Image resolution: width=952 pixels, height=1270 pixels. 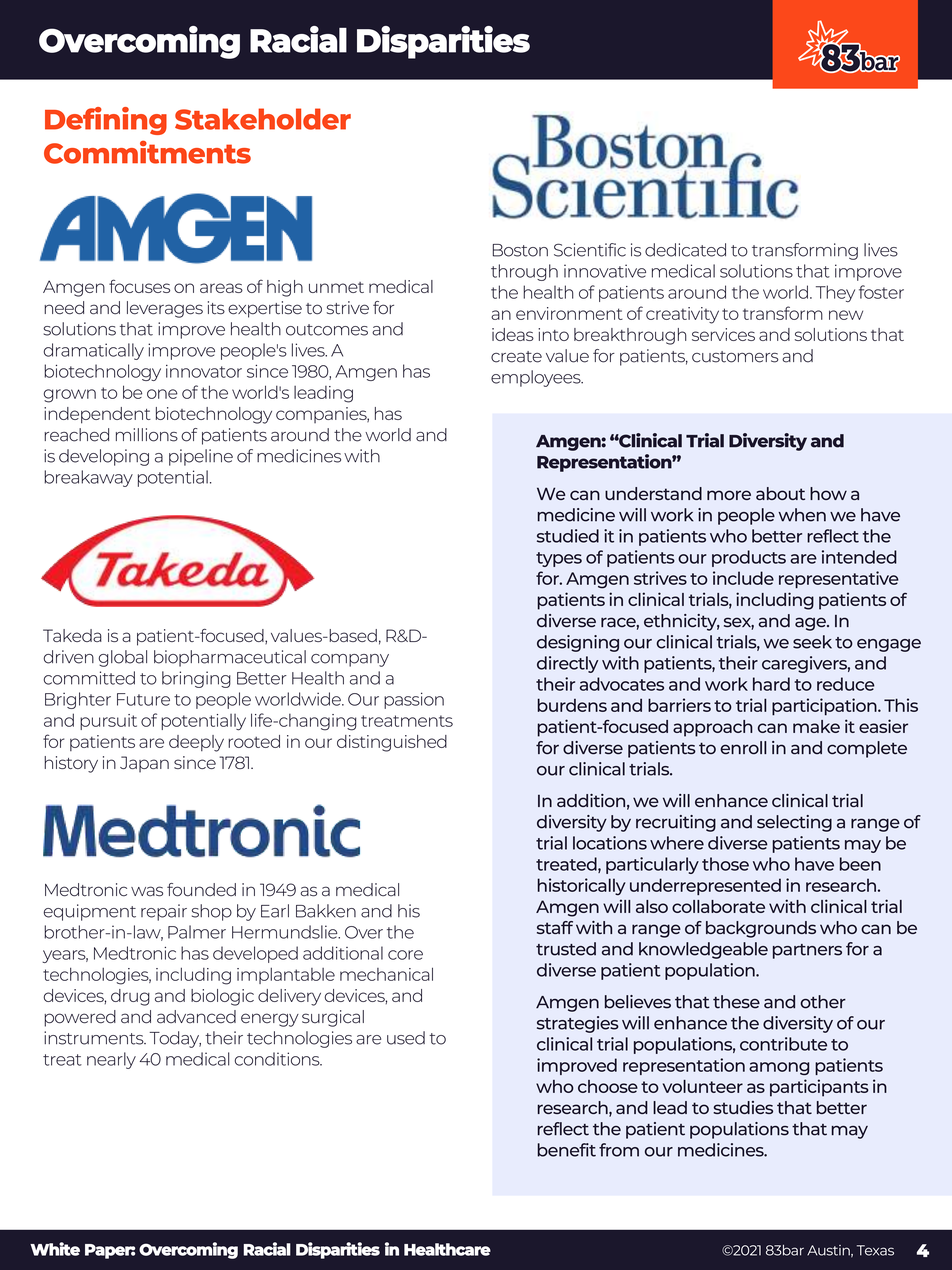 What do you see at coordinates (794, 823) in the screenshot?
I see `selecting` at bounding box center [794, 823].
